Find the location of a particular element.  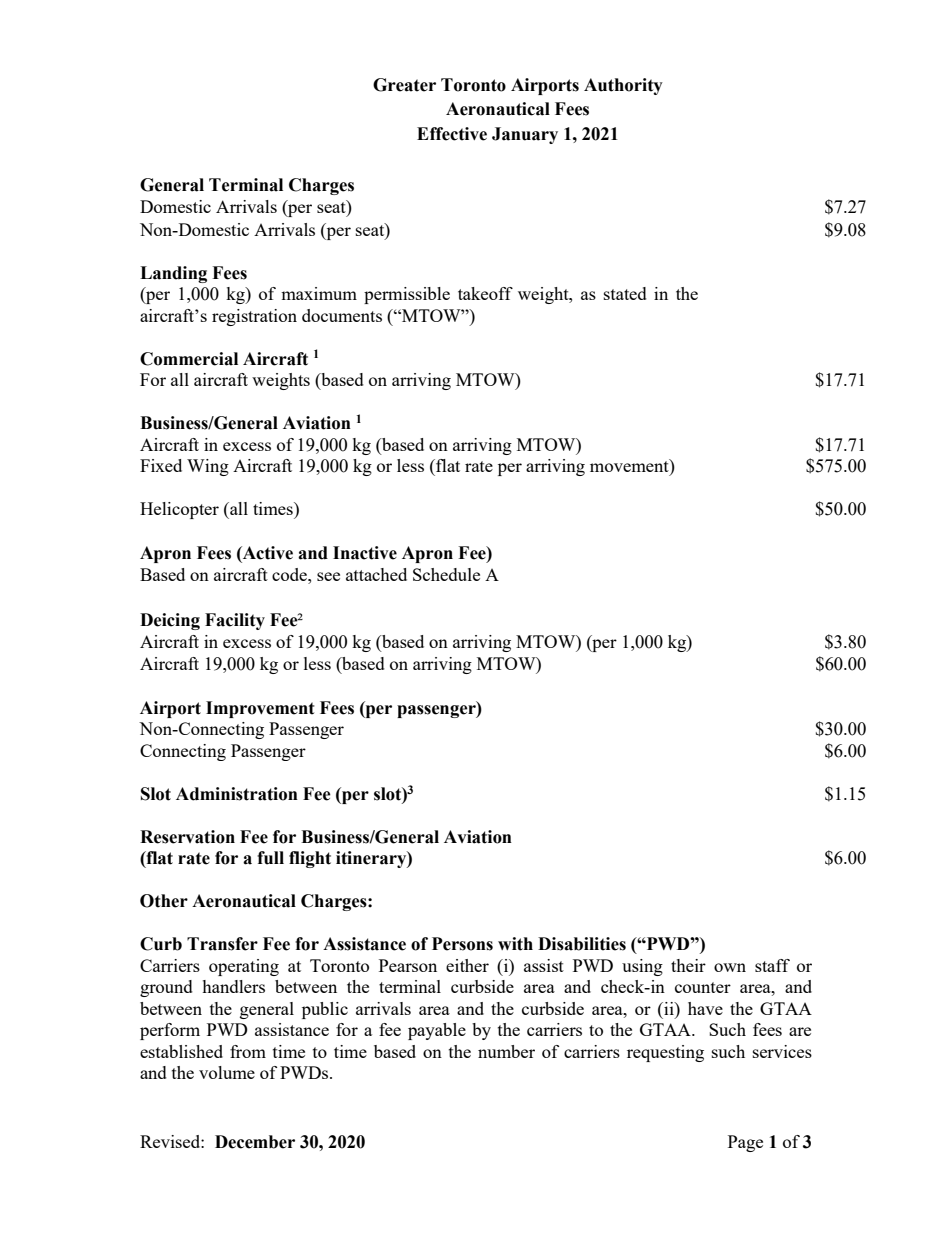

Effective is located at coordinates (452, 134).
